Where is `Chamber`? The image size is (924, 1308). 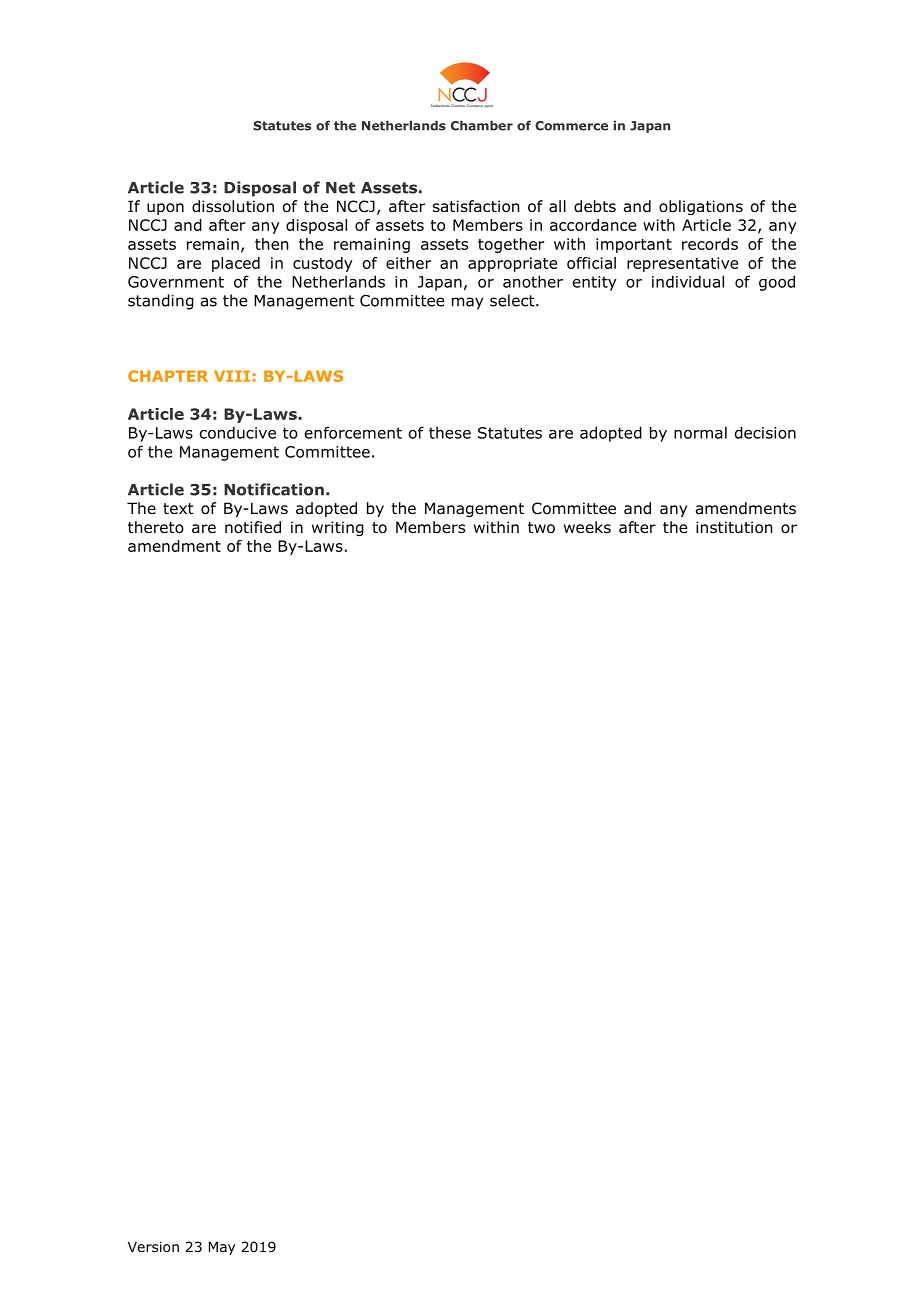
Chamber is located at coordinates (482, 126).
